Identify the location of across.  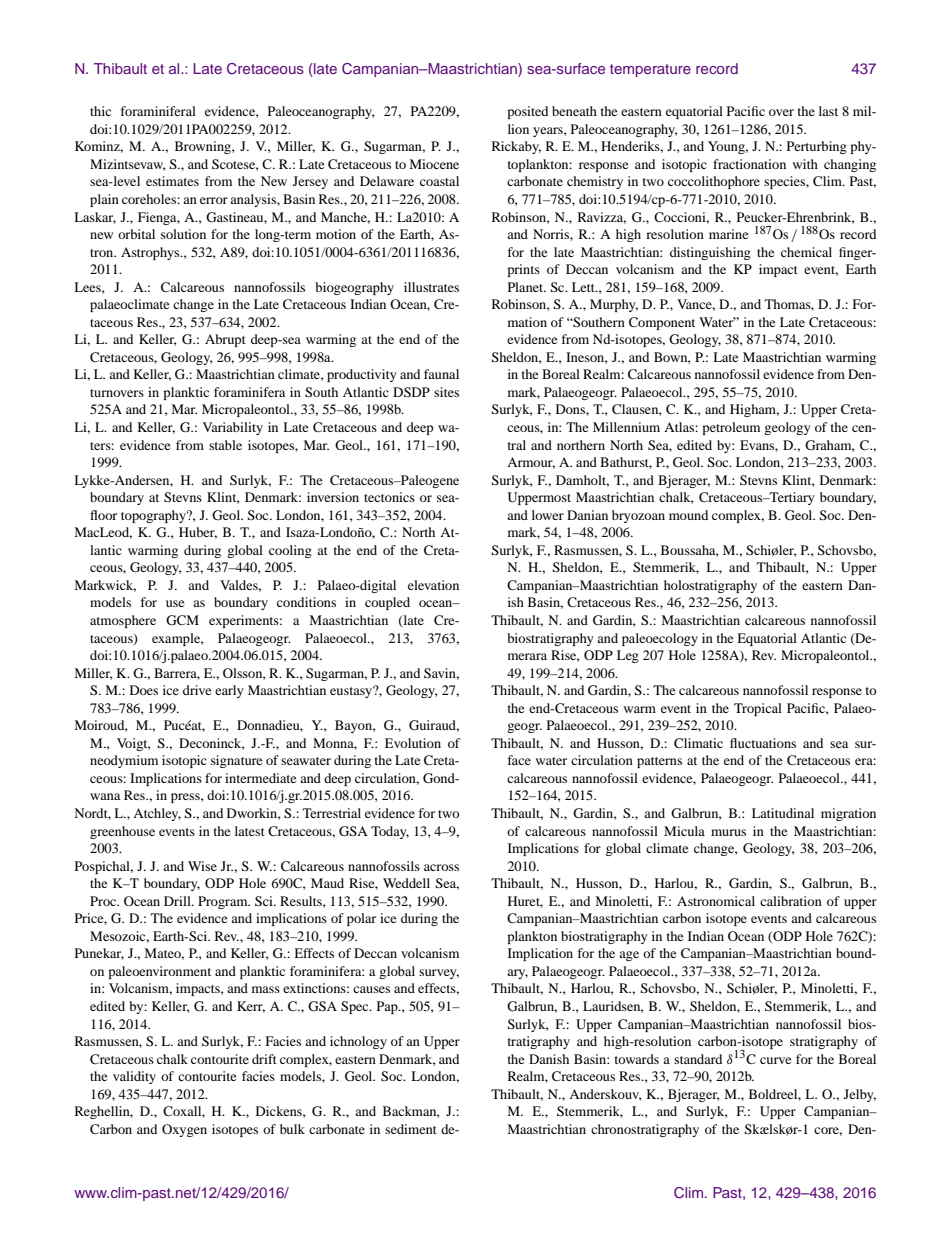
(441, 867).
